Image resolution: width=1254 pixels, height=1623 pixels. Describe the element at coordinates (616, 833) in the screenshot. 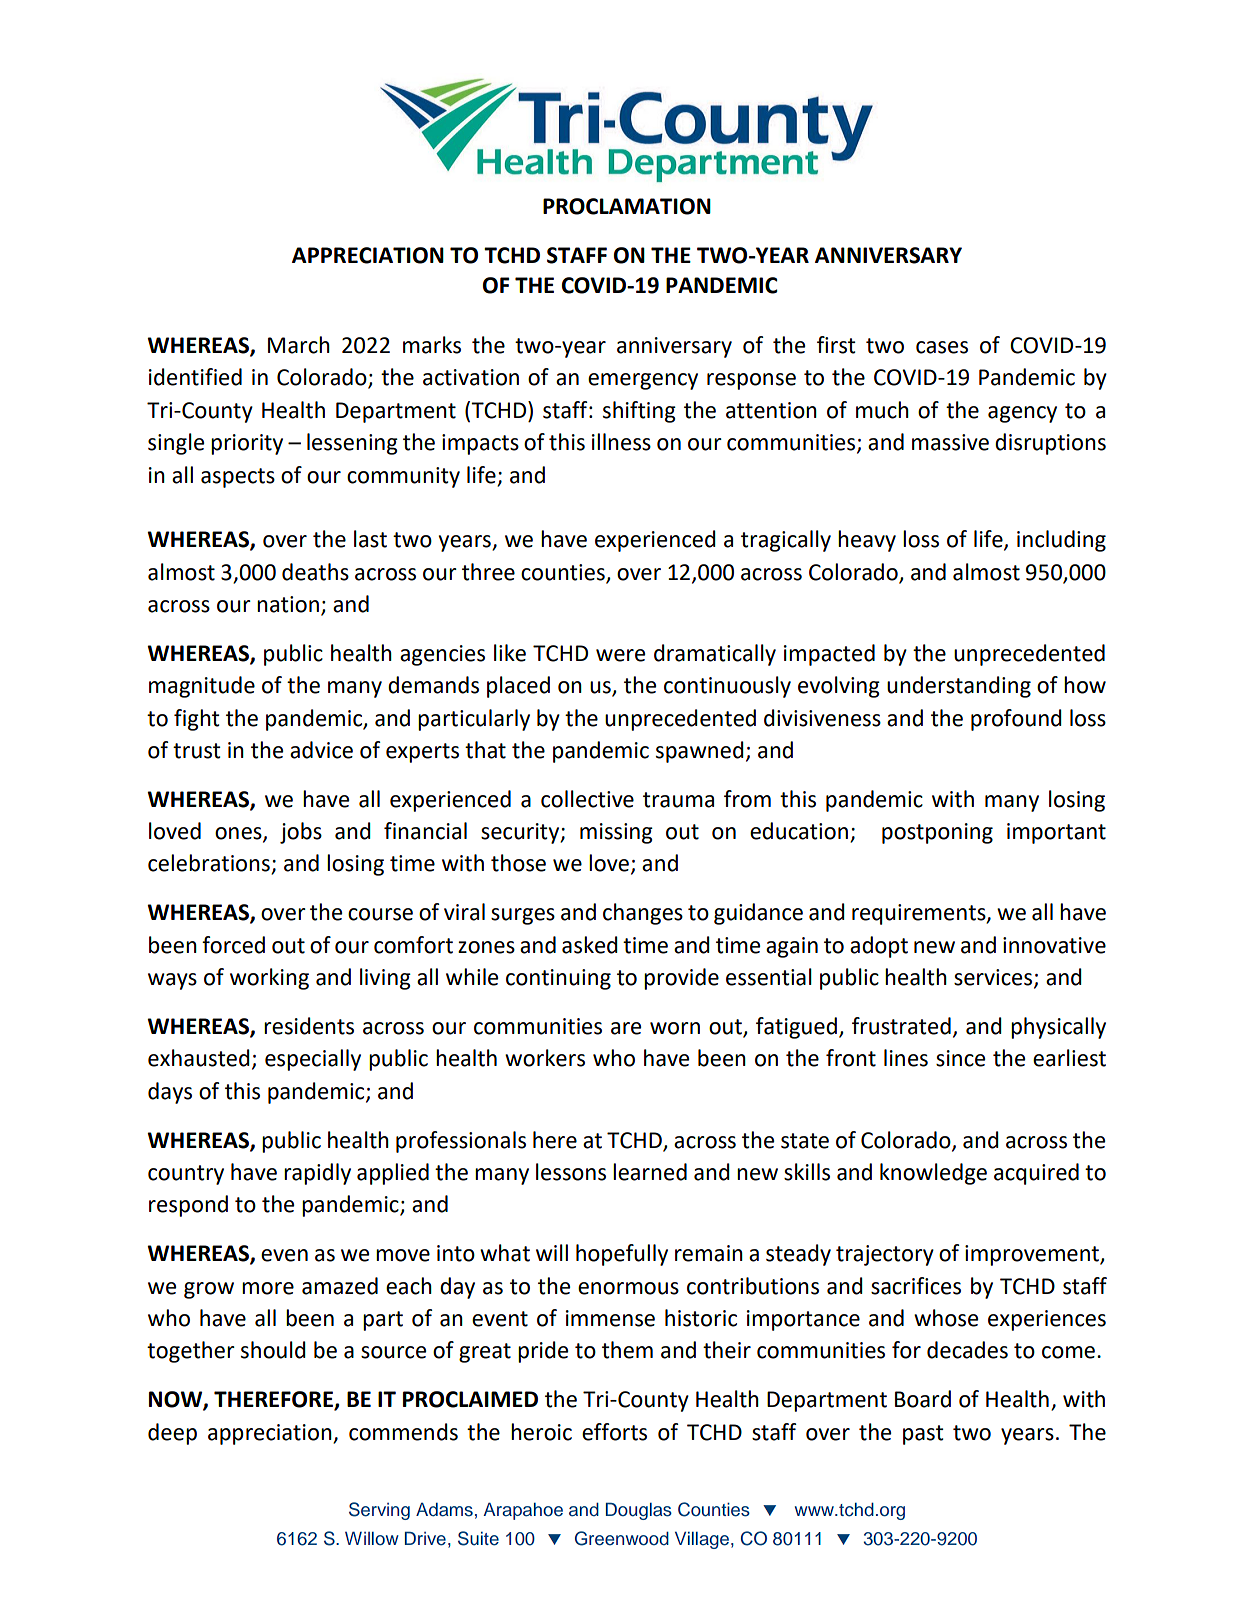

I see `missing` at that location.
